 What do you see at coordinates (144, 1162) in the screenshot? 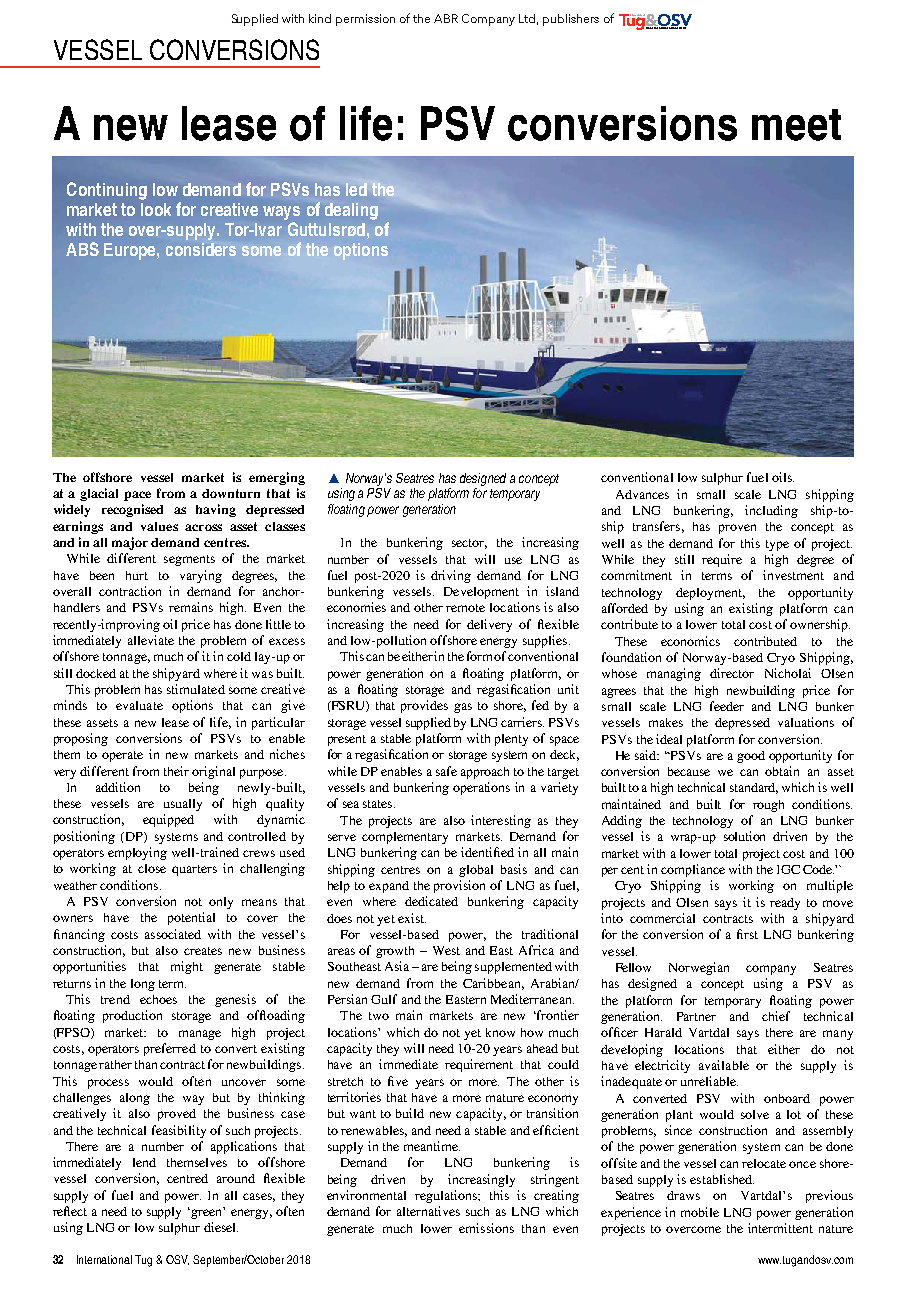
I see `lend` at bounding box center [144, 1162].
